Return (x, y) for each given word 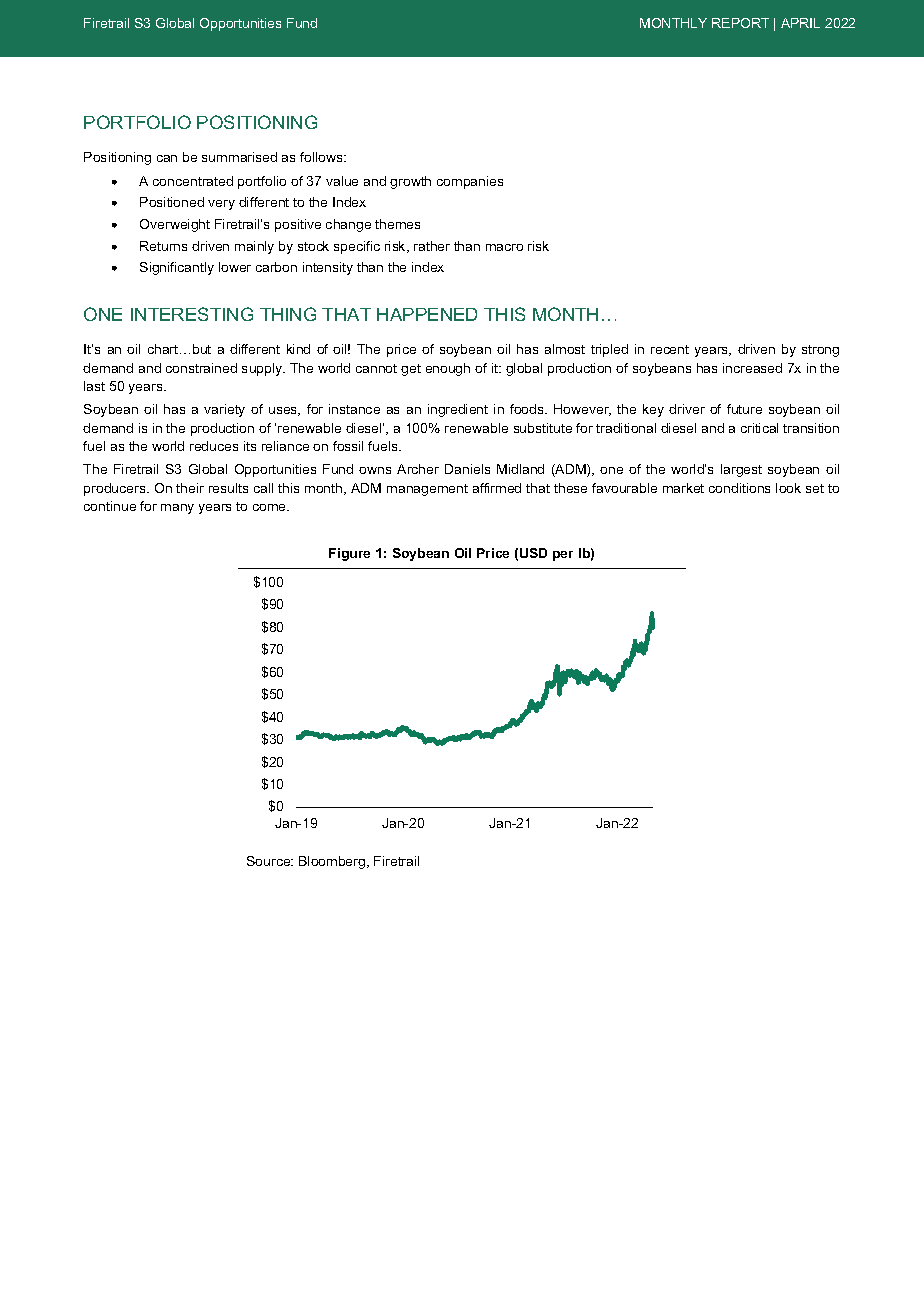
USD (533, 553)
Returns (163, 246)
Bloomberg (333, 862)
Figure (349, 554)
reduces (214, 446)
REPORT (740, 23)
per (563, 556)
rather (432, 246)
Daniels (467, 469)
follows (322, 157)
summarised (239, 157)
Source (270, 861)
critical (759, 428)
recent (670, 349)
